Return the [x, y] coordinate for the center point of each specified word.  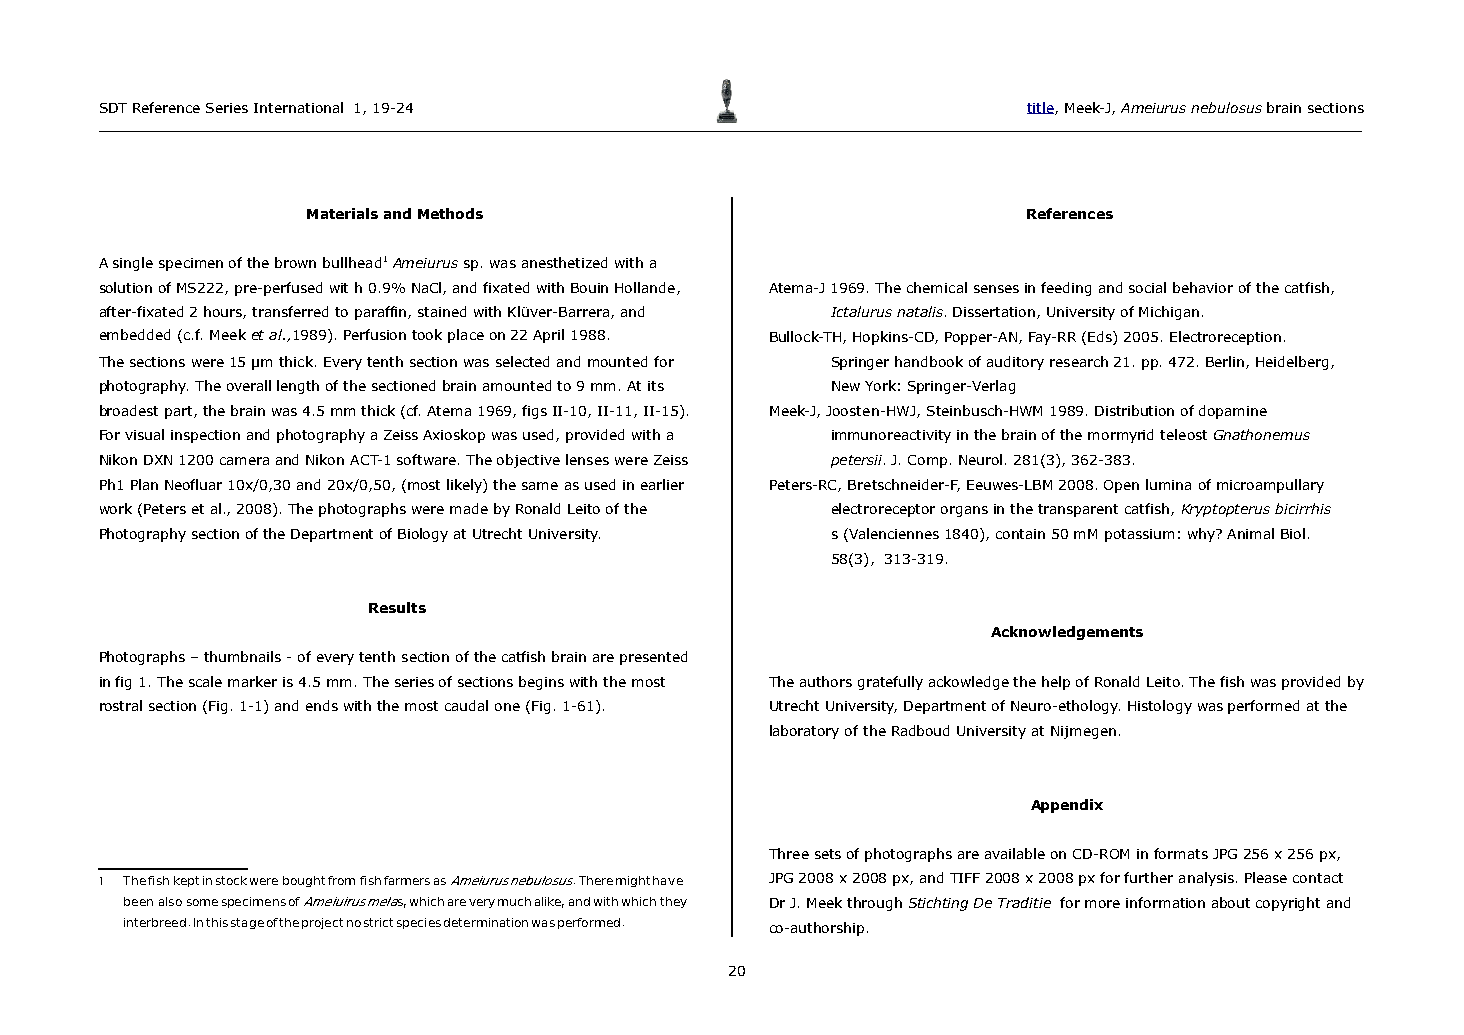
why [1203, 535]
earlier [662, 484]
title [1041, 108]
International [298, 107]
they [673, 902]
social [1147, 287]
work [116, 508]
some [202, 902]
